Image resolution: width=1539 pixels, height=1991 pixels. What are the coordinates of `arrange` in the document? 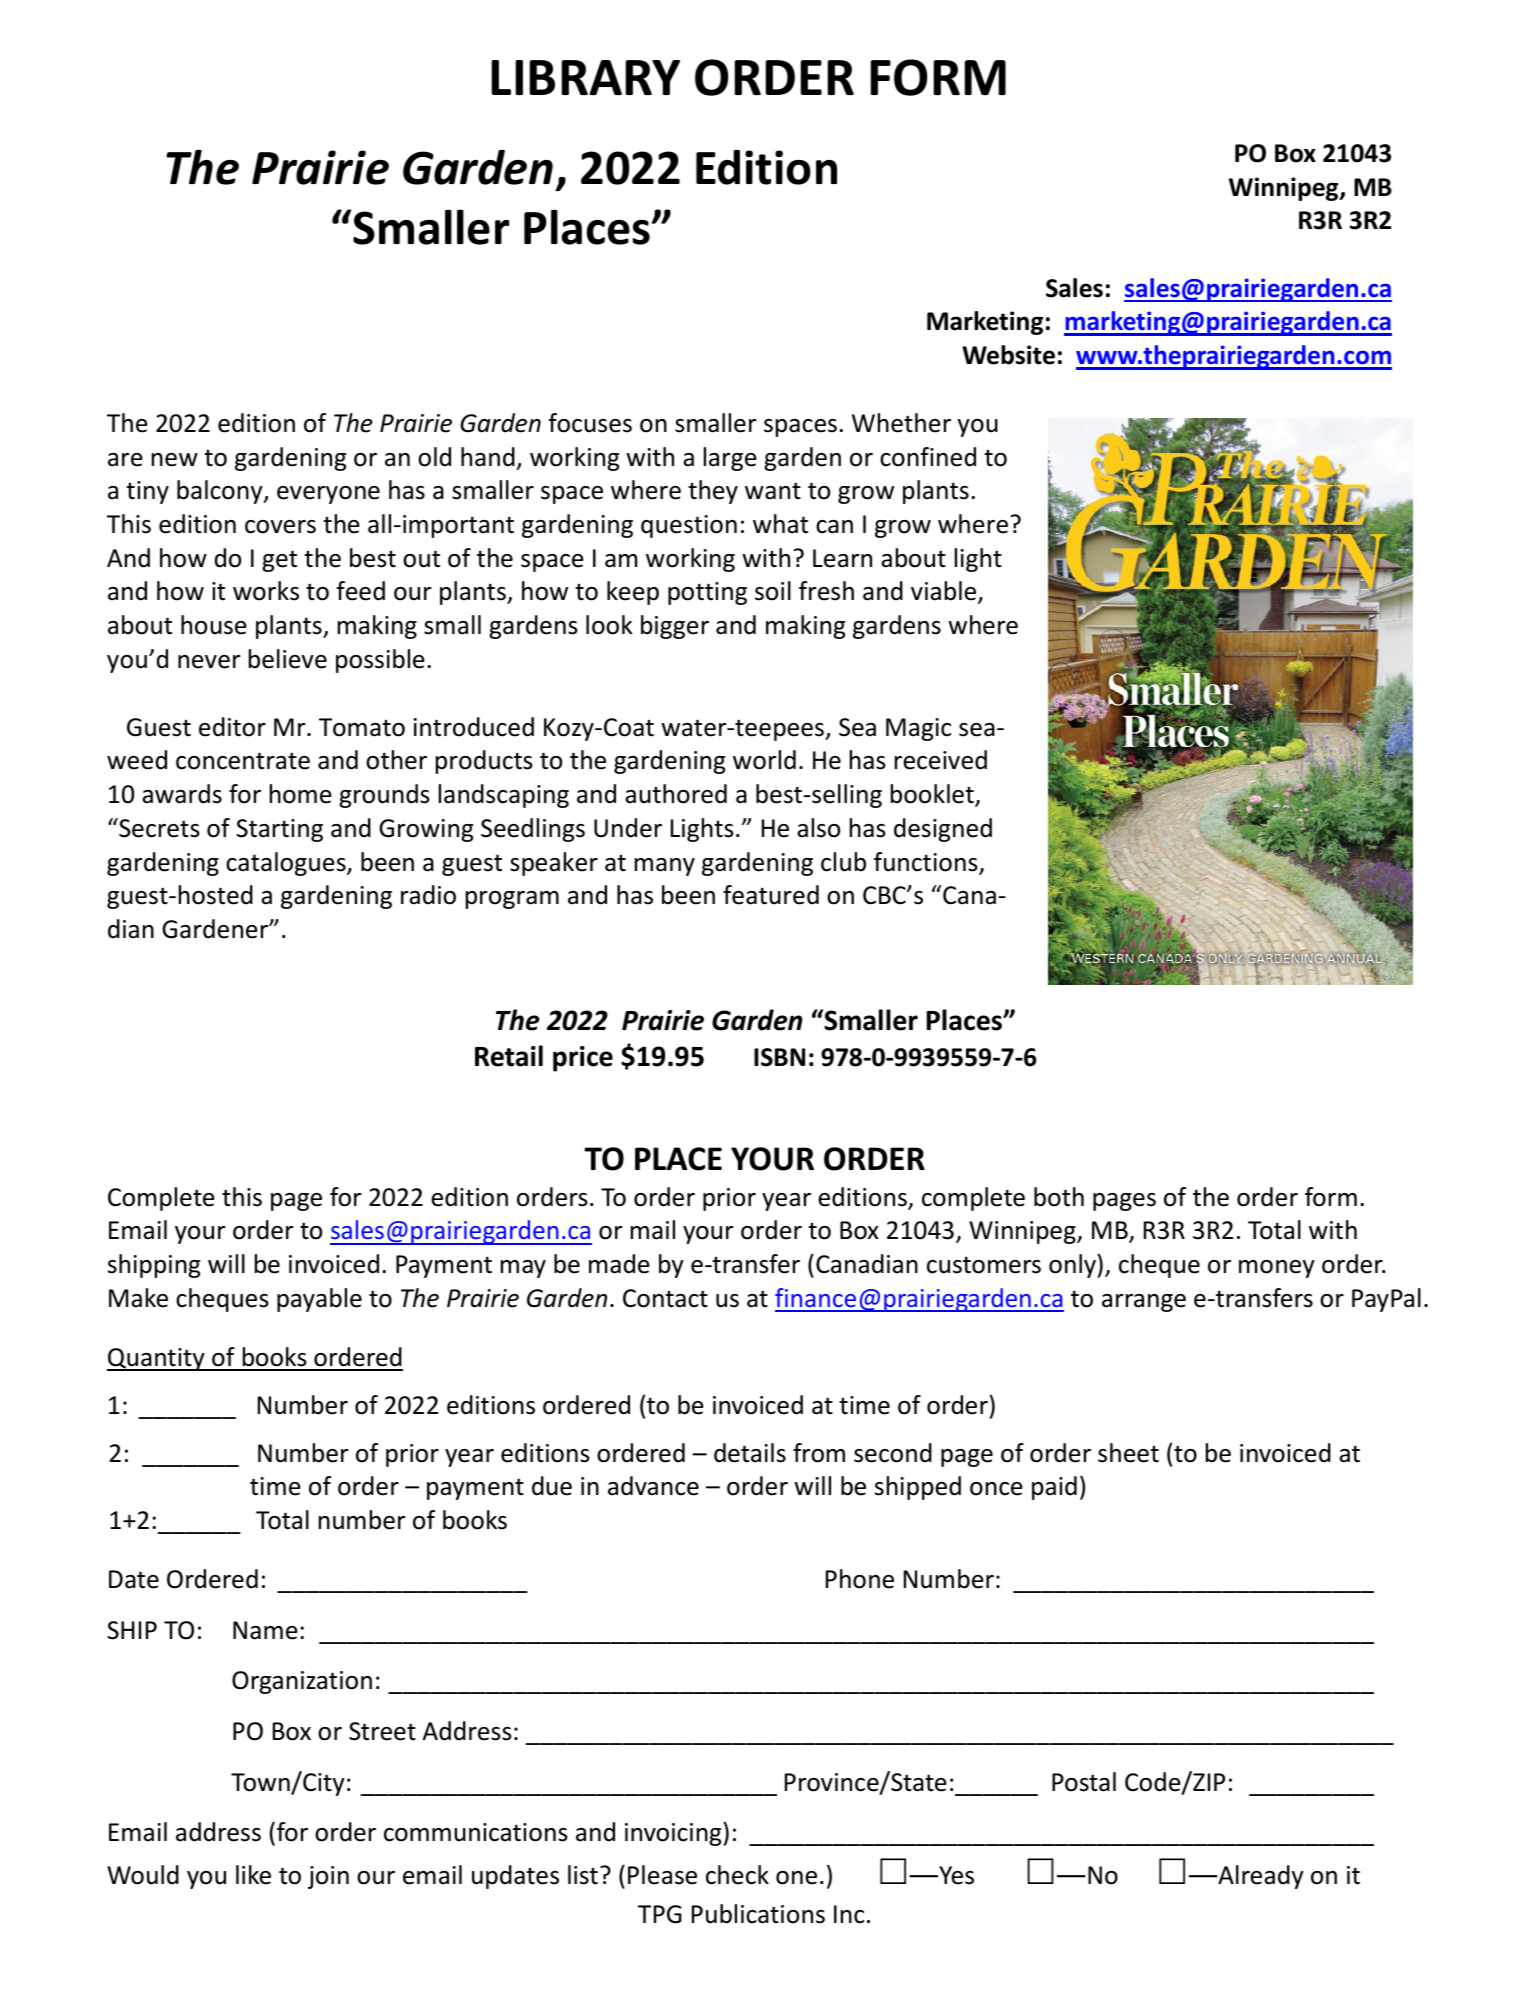 It's located at (1144, 1303).
